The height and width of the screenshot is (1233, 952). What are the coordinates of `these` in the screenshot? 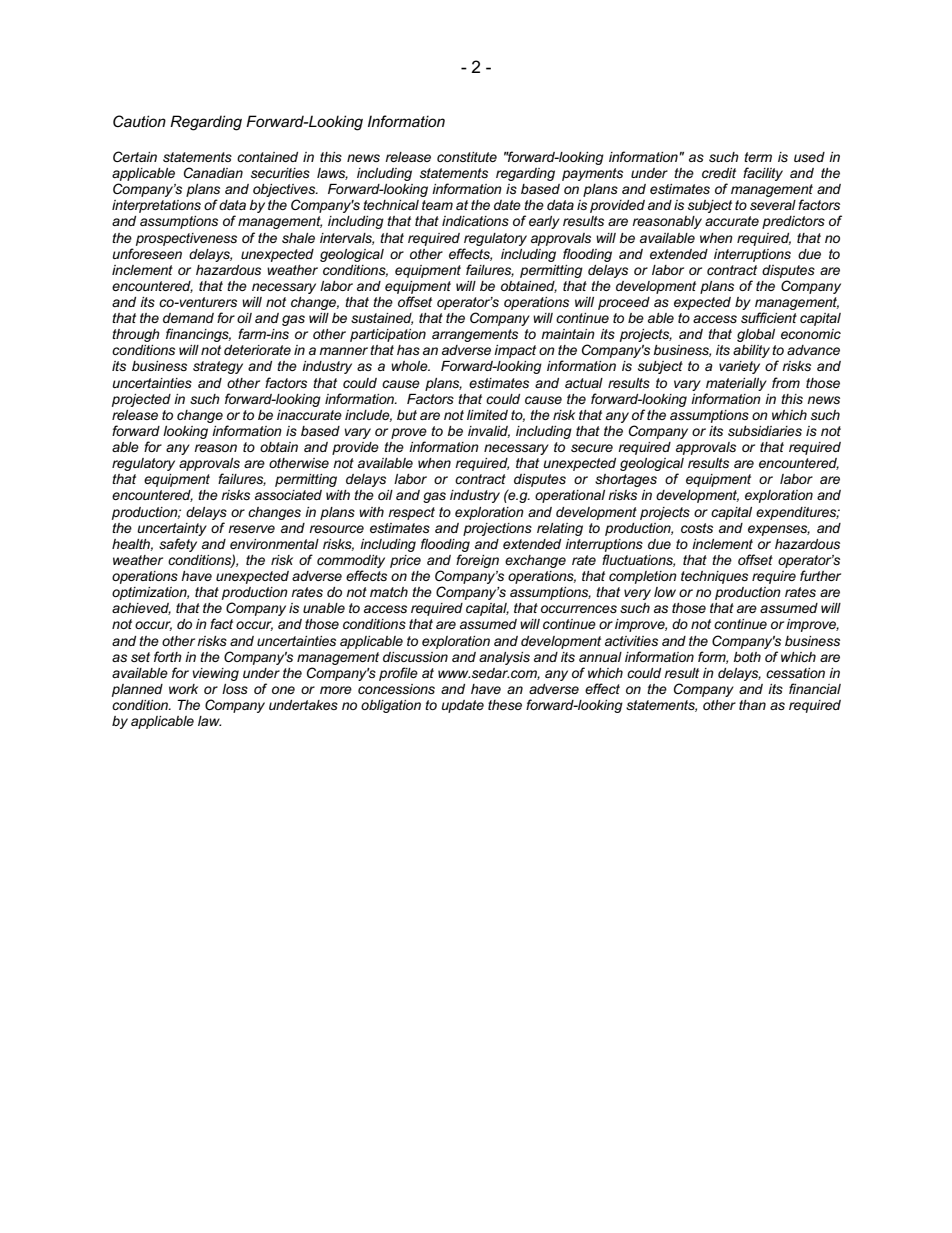 It's located at (505, 705).
